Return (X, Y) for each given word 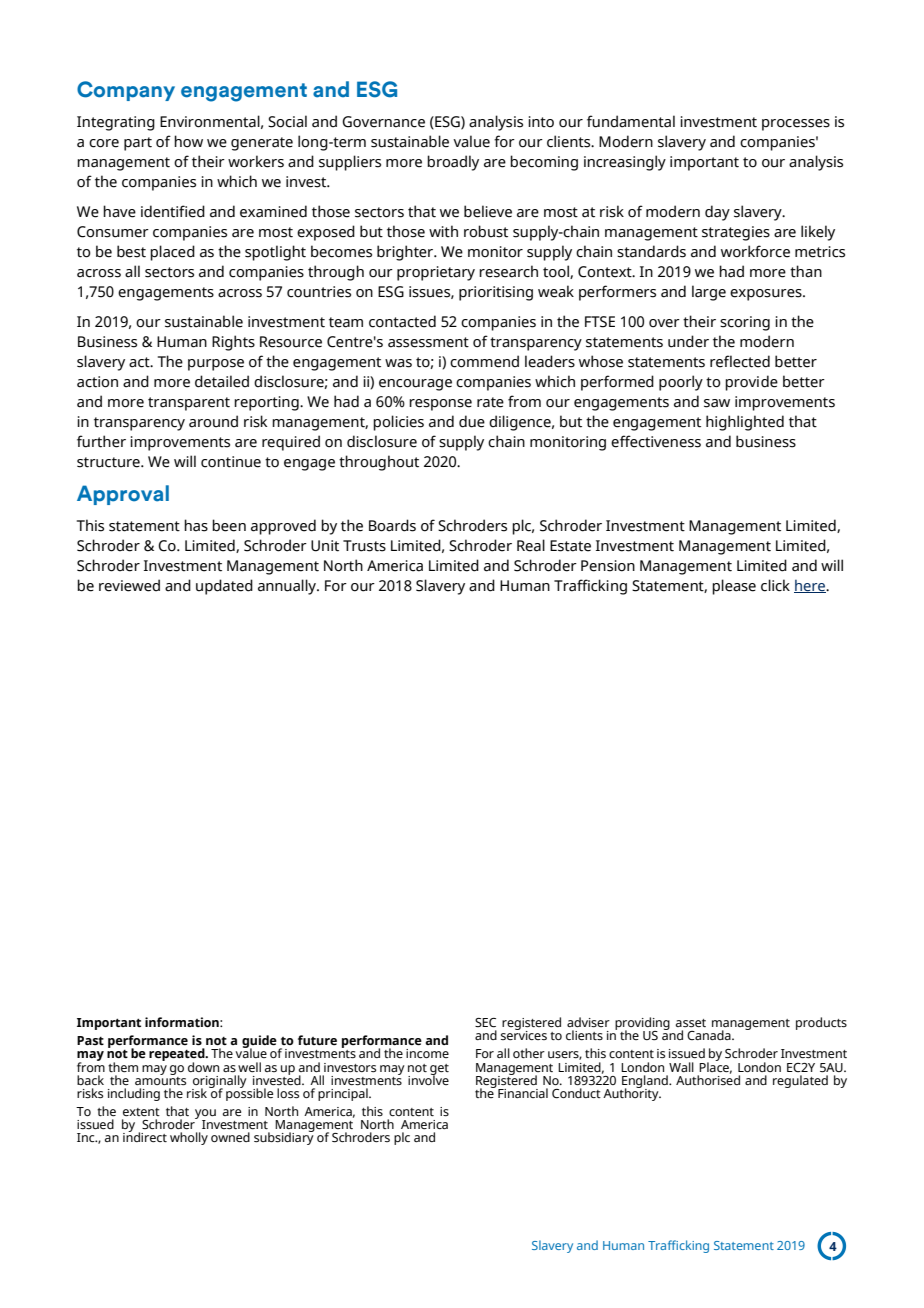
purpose (216, 365)
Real (531, 545)
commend (484, 361)
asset (691, 1023)
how (188, 141)
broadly (453, 163)
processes (796, 125)
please (734, 587)
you (205, 1115)
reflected (740, 361)
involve (428, 1079)
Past (90, 1040)
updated (224, 587)
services (524, 1034)
